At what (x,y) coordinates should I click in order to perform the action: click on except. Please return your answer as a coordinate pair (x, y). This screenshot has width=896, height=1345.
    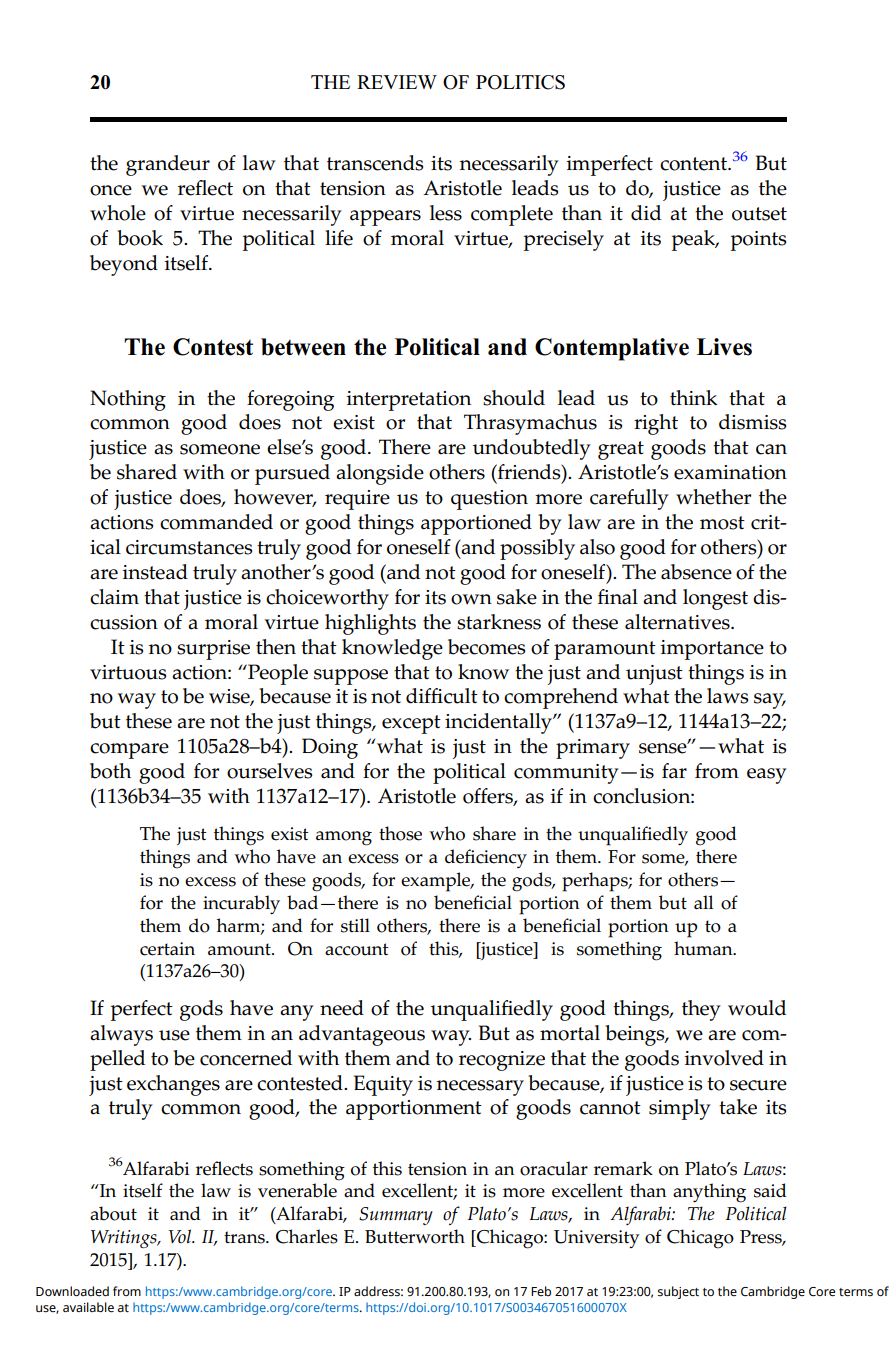
    Looking at the image, I should click on (411, 724).
